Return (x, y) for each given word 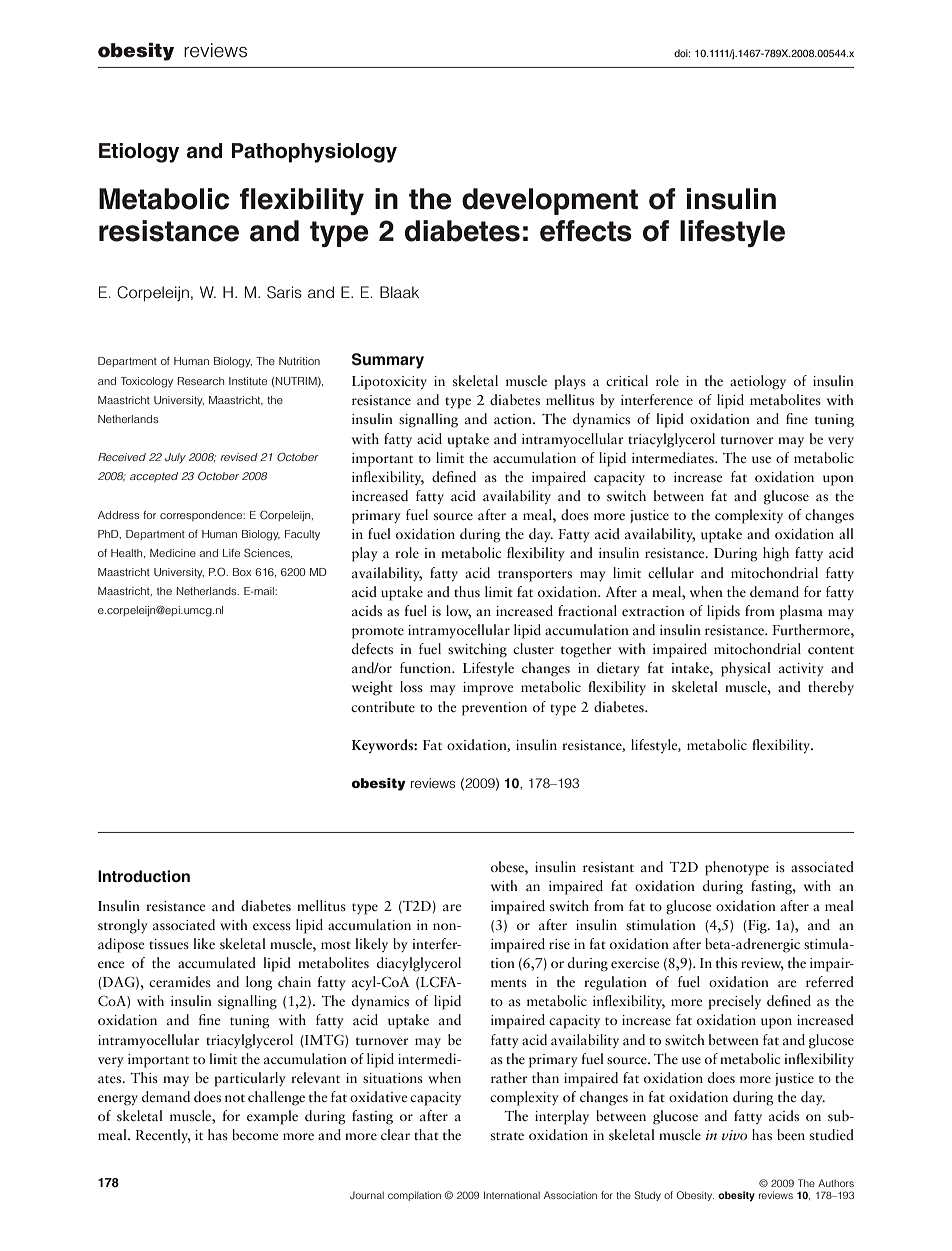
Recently (163, 1136)
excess (272, 926)
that (426, 1134)
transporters (535, 576)
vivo (734, 1135)
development (550, 201)
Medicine (173, 553)
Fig (758, 927)
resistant (608, 867)
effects (586, 231)
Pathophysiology (314, 153)
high (776, 554)
